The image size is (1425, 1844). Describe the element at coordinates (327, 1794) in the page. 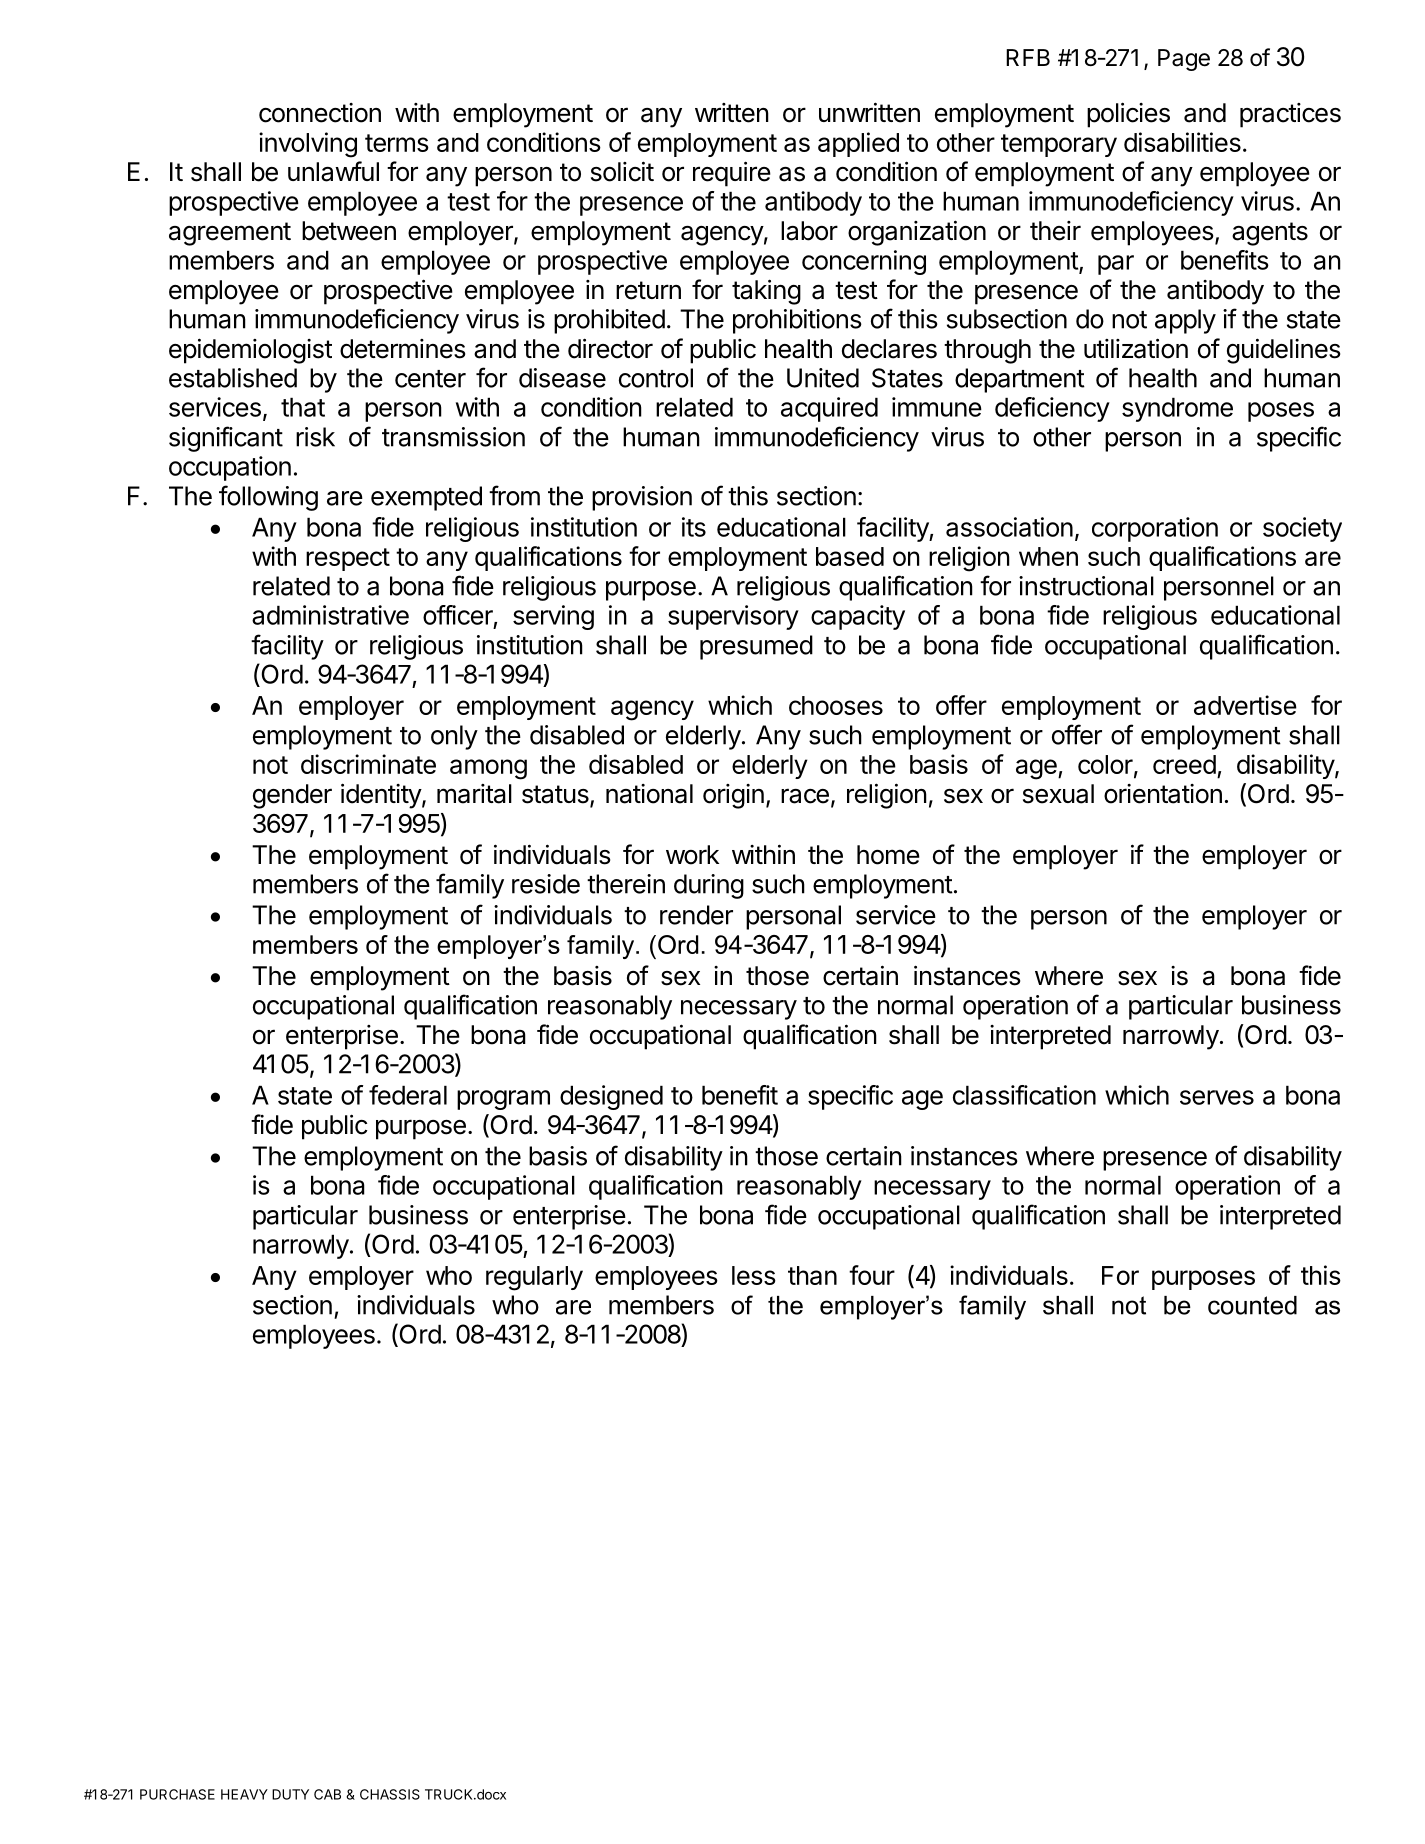

I see `CAB` at that location.
